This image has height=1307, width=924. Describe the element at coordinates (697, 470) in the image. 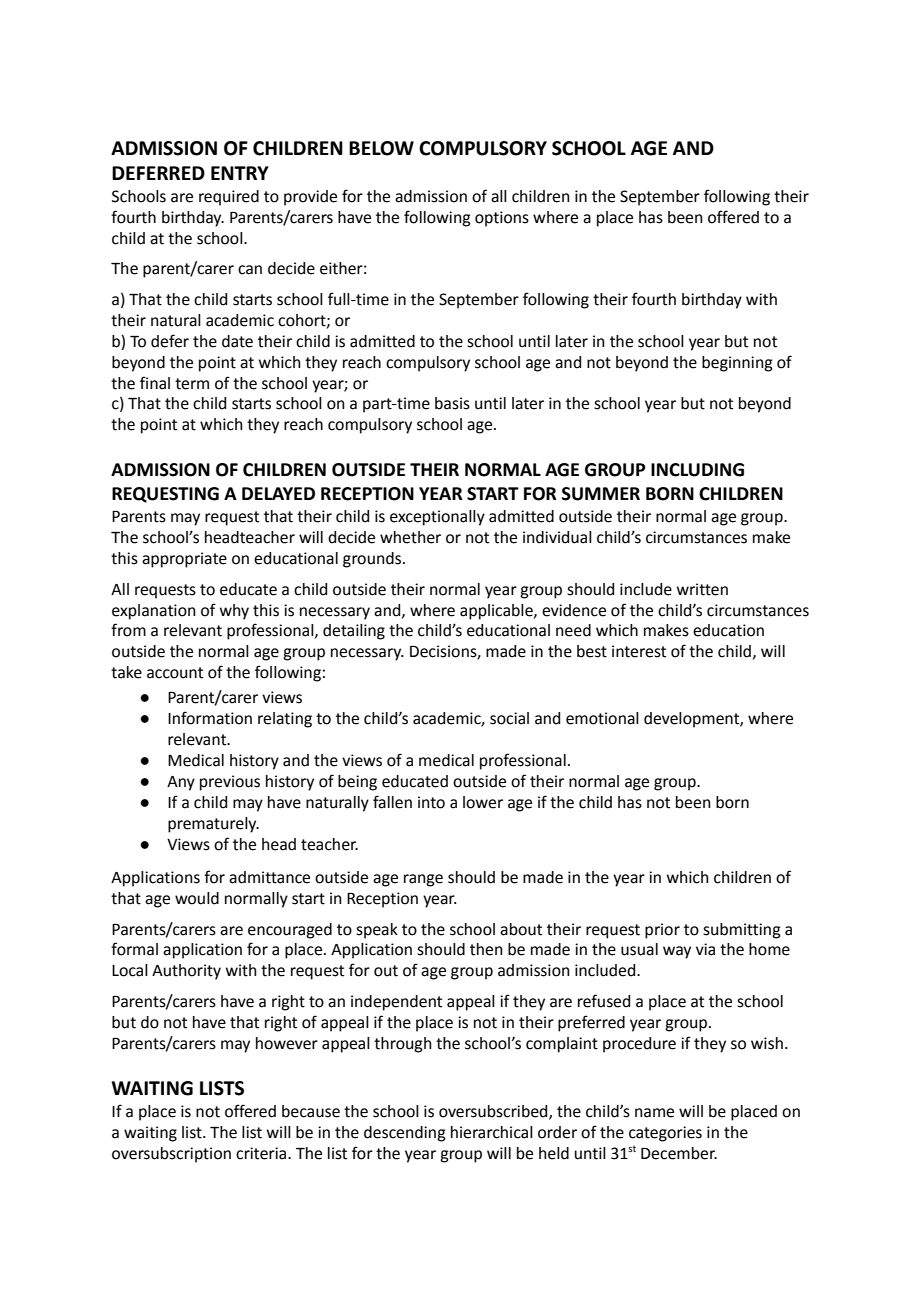

I see `INCLUDING` at that location.
